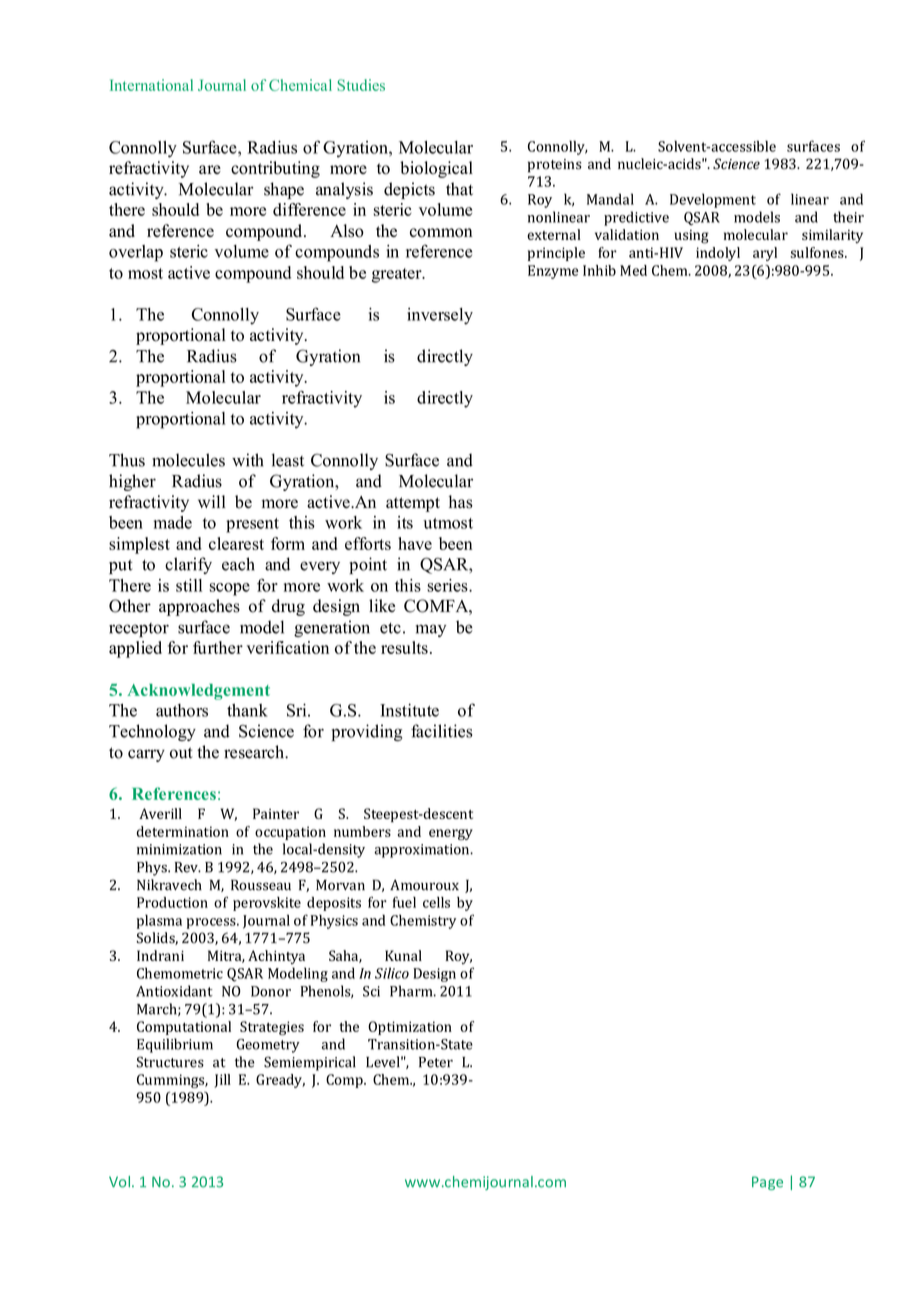 Image resolution: width=924 pixels, height=1308 pixels. Describe the element at coordinates (448, 585) in the image. I see `series` at that location.
